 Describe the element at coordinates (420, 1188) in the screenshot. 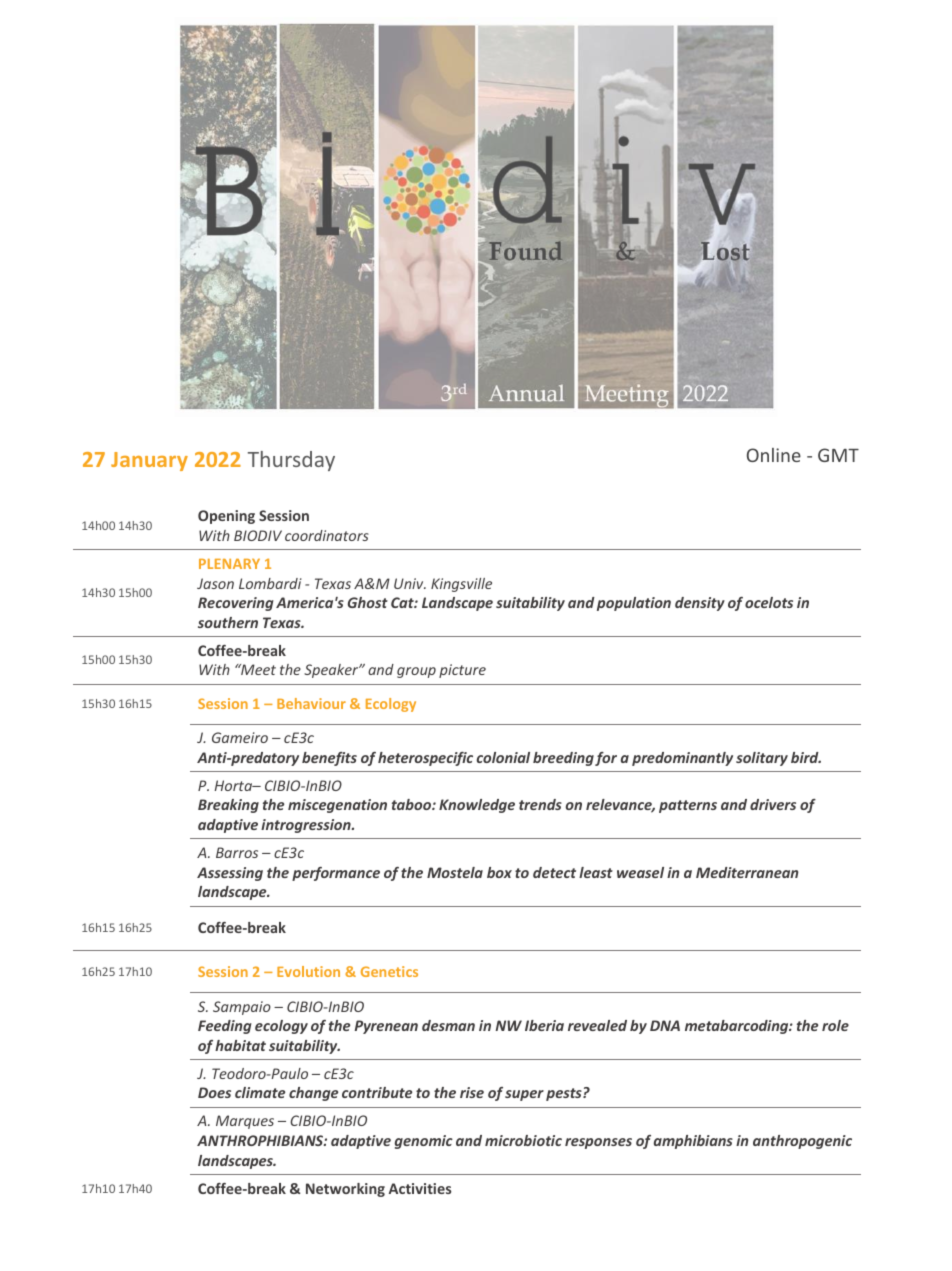

I see `Activities` at that location.
